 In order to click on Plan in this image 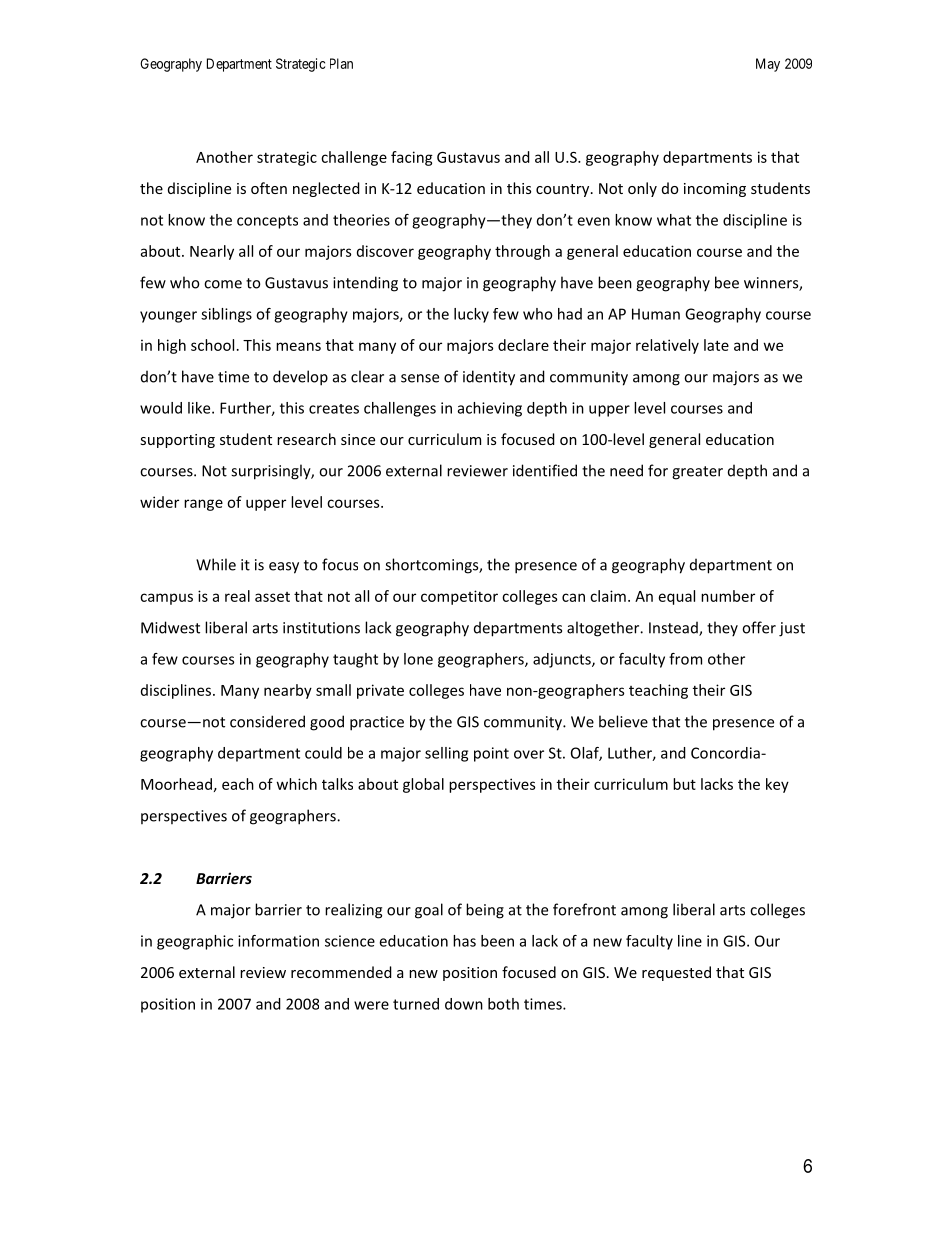, I will do `click(341, 63)`.
